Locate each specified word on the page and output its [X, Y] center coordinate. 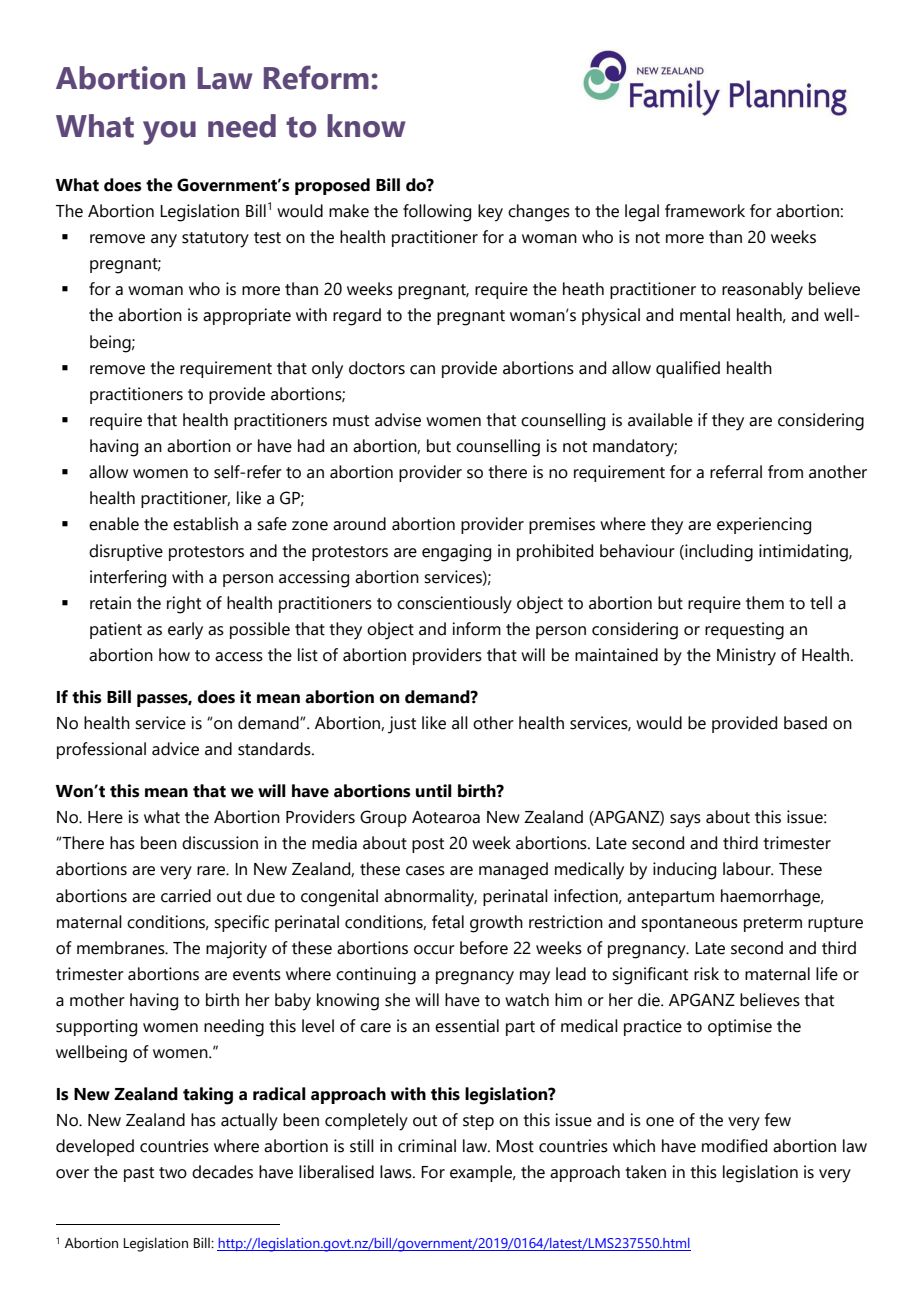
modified [734, 1146]
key [490, 213]
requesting [744, 631]
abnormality [430, 898]
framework [705, 211]
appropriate [247, 316]
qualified [688, 369]
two [173, 1173]
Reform [316, 77]
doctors [377, 368]
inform [476, 629]
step [478, 1122]
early [185, 631]
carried [186, 896]
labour [748, 869]
